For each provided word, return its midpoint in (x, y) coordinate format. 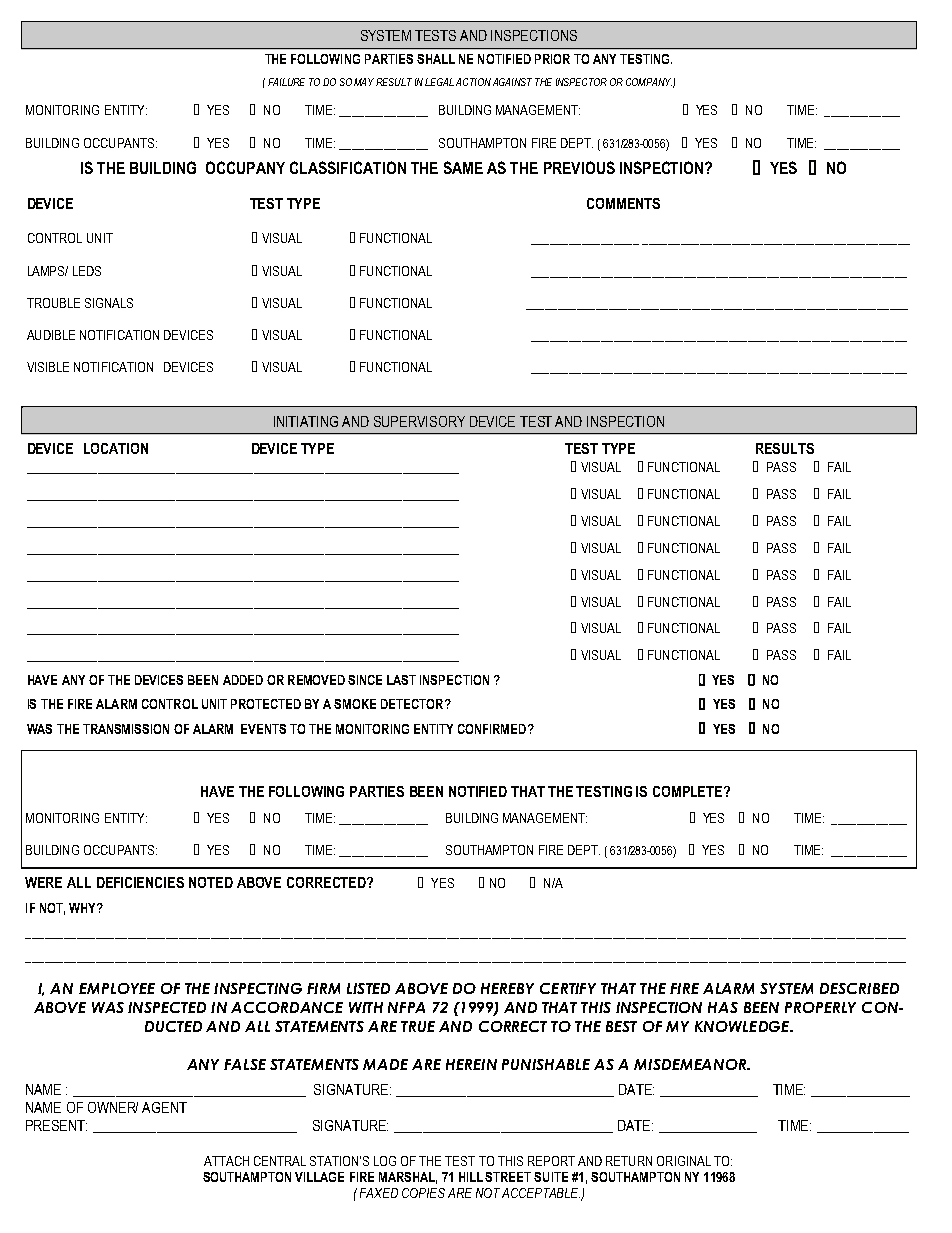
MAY (364, 82)
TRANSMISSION (126, 729)
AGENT (164, 1107)
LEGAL (439, 82)
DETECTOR (413, 704)
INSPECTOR (581, 82)
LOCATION (116, 448)
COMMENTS (623, 203)
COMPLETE (689, 791)
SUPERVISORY (419, 421)
